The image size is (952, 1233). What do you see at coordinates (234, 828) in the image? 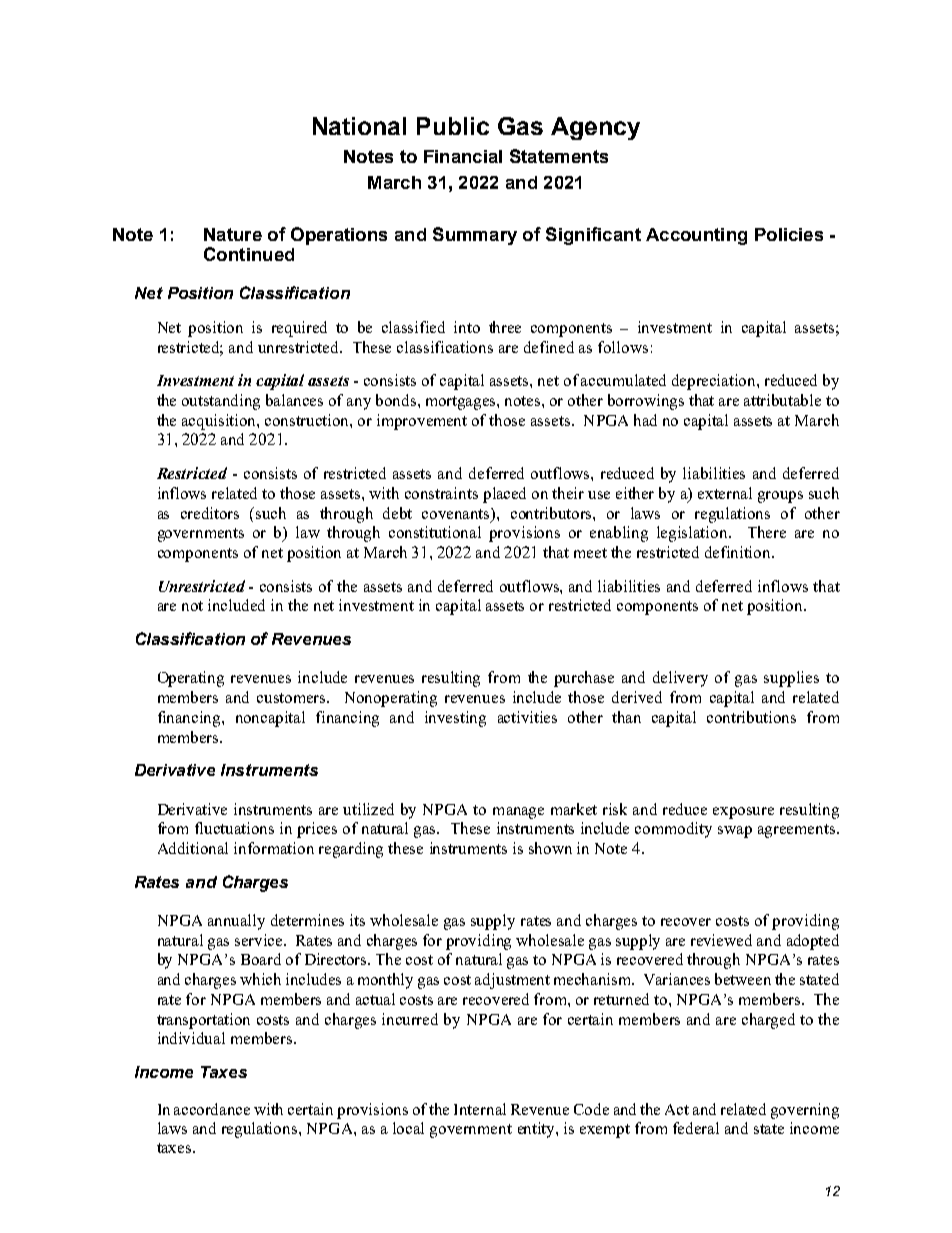
I see `fluctuations` at bounding box center [234, 828].
